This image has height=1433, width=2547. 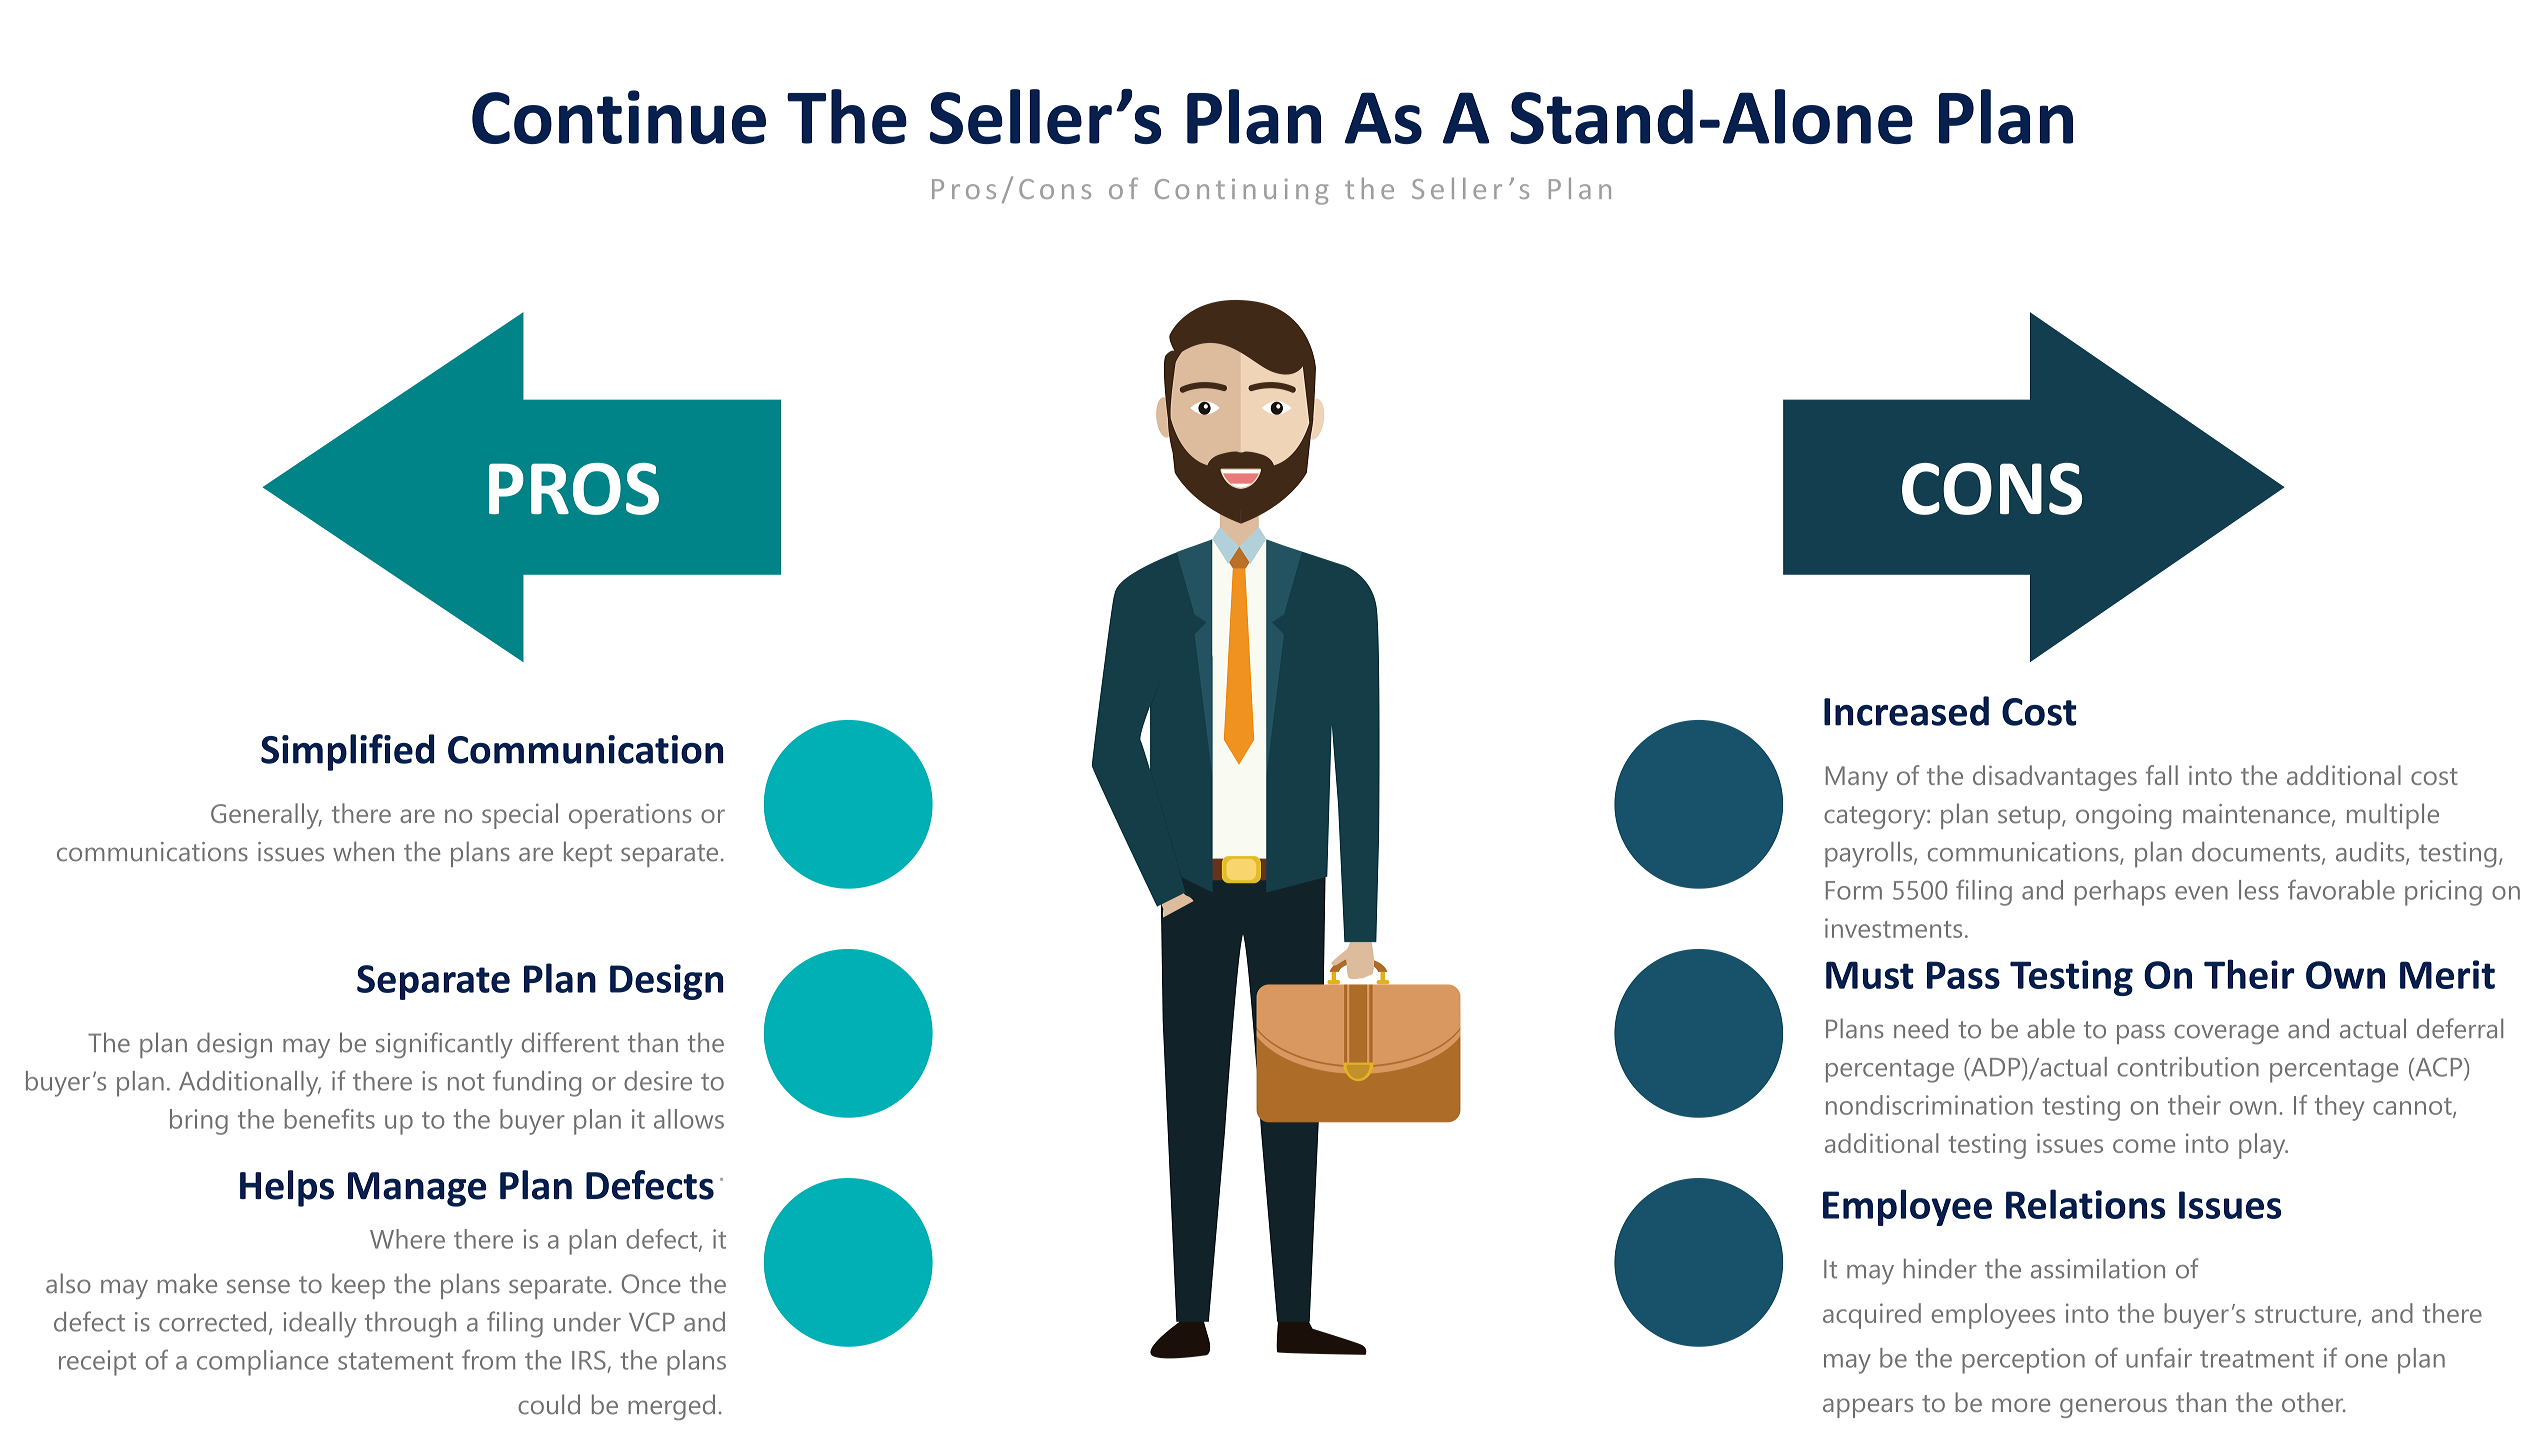 I want to click on unfair, so click(x=2159, y=1357).
